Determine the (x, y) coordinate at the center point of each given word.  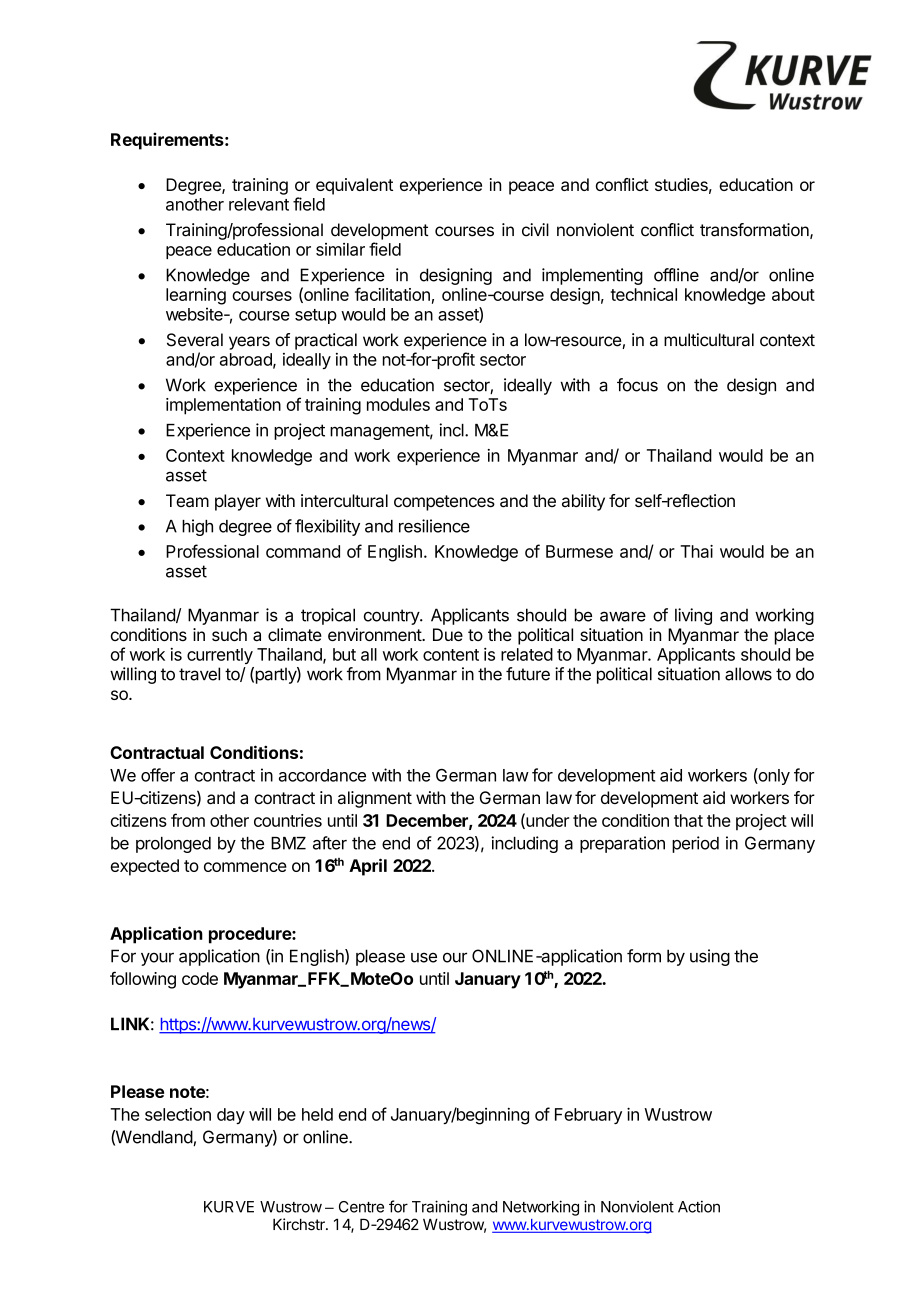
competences (444, 503)
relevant (259, 204)
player (238, 502)
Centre (361, 1207)
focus (637, 385)
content (451, 655)
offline (676, 275)
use (424, 957)
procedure (251, 935)
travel (199, 674)
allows (748, 674)
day (231, 1116)
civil (535, 230)
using (710, 957)
